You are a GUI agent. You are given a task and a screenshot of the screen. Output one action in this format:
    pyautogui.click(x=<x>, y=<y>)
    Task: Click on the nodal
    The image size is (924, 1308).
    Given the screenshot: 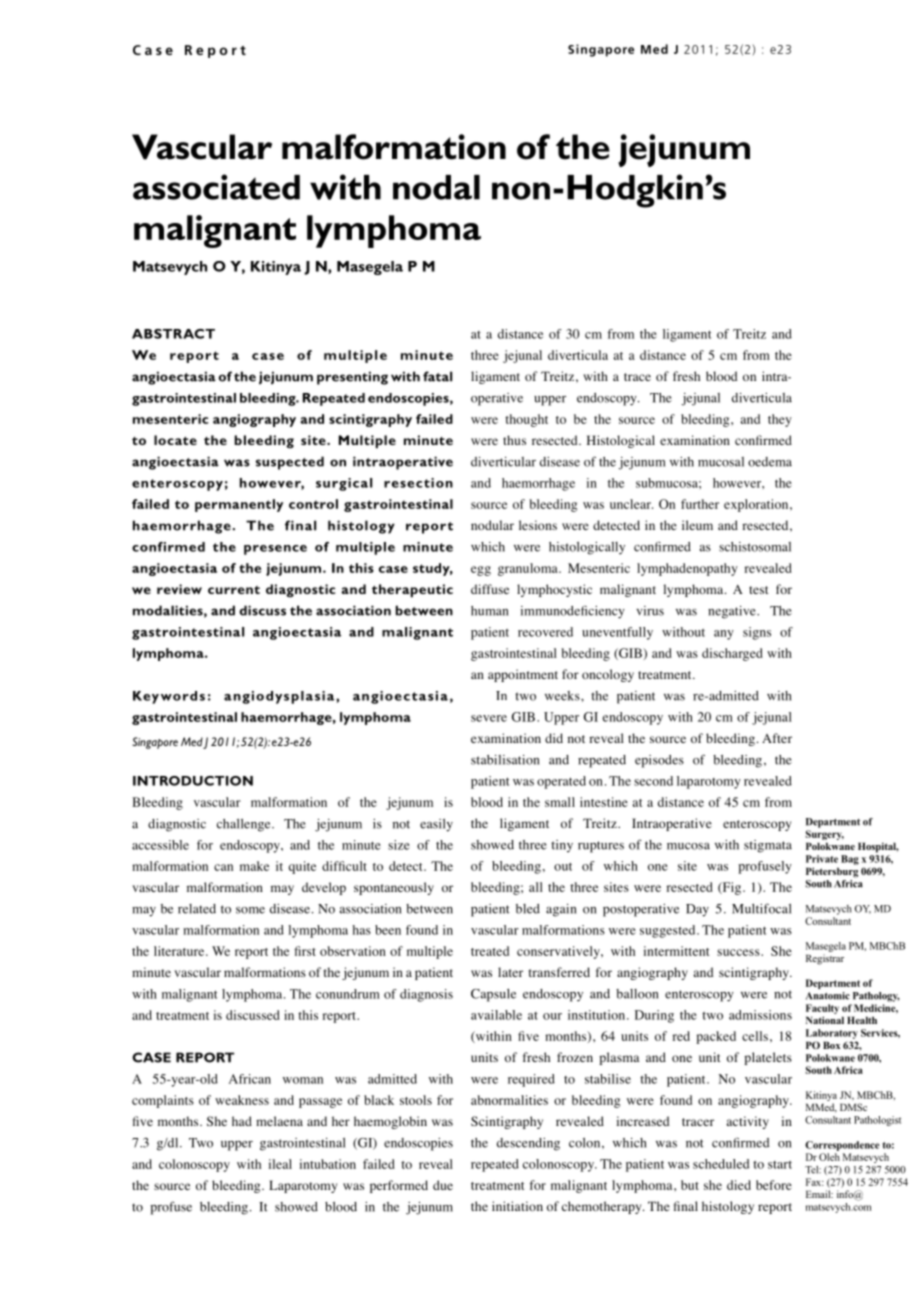 What is the action you would take?
    pyautogui.click(x=436, y=187)
